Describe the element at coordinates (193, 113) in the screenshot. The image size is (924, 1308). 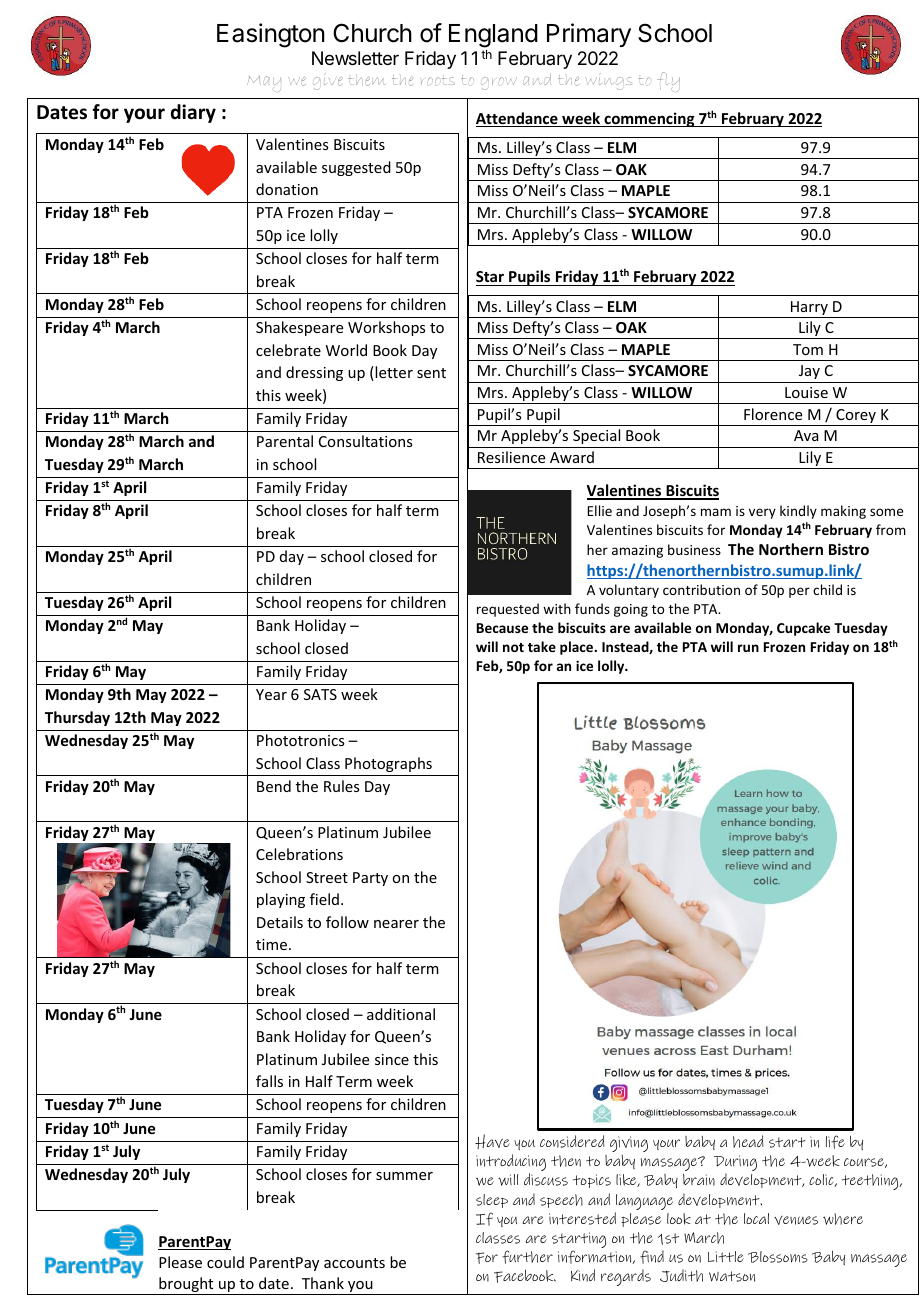
I see `diary` at that location.
